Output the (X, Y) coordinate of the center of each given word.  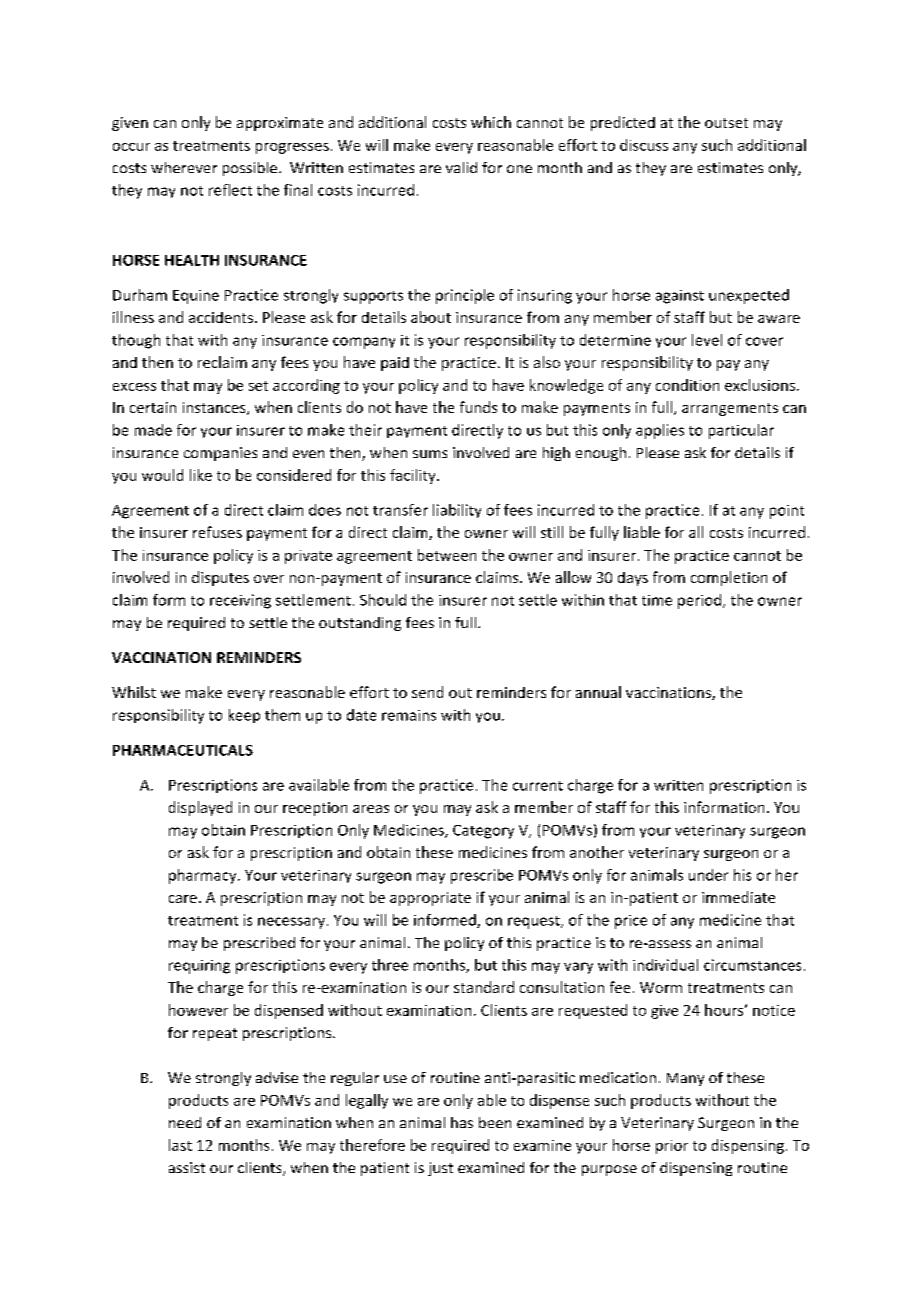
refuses (217, 532)
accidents (221, 317)
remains (409, 715)
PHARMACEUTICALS (183, 750)
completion (729, 578)
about (431, 317)
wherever (184, 167)
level (707, 340)
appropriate (430, 899)
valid (461, 167)
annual (598, 692)
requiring (199, 967)
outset (726, 123)
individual (665, 965)
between (447, 555)
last (180, 1145)
